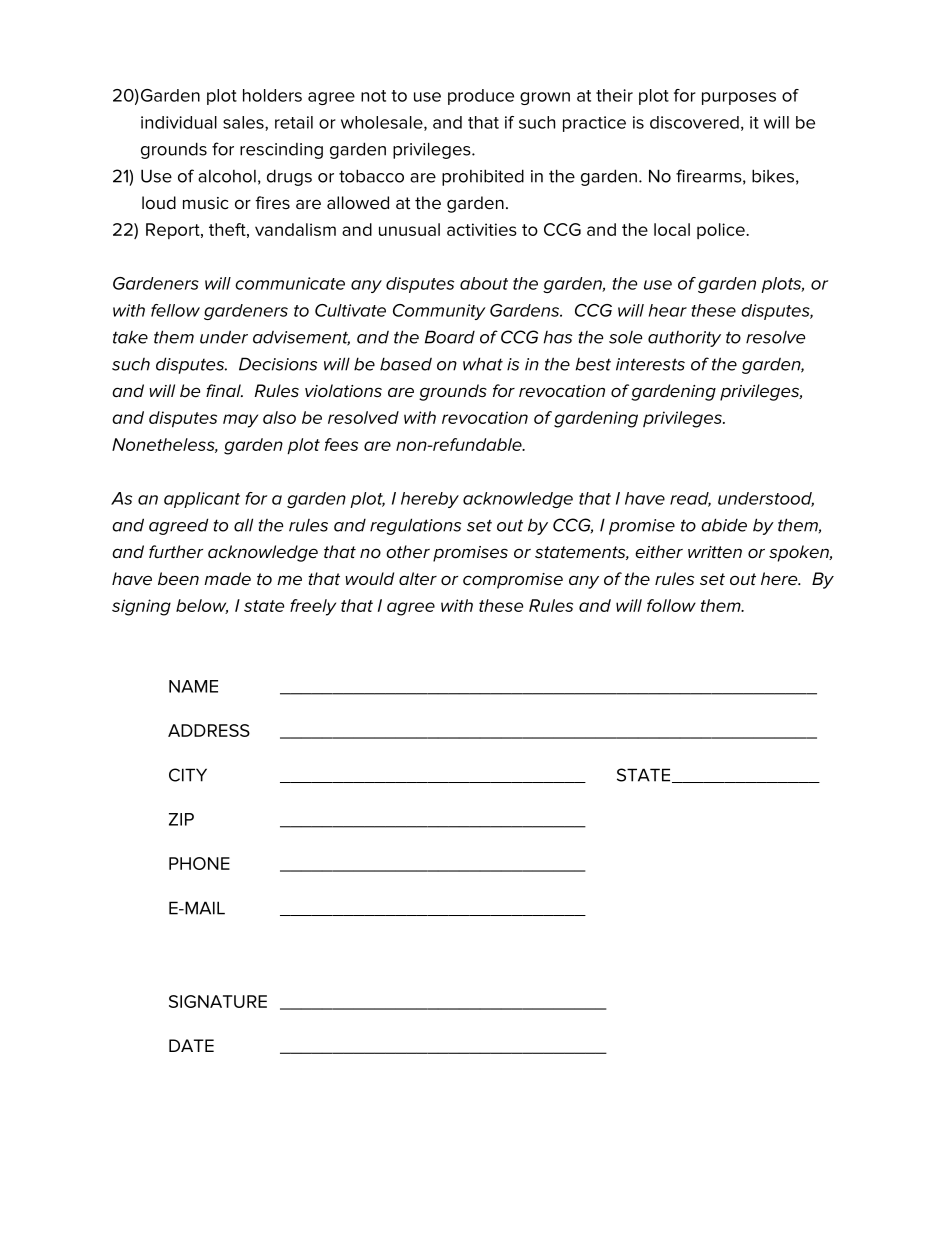 The image size is (952, 1233). Describe the element at coordinates (671, 605) in the screenshot. I see `follow` at that location.
